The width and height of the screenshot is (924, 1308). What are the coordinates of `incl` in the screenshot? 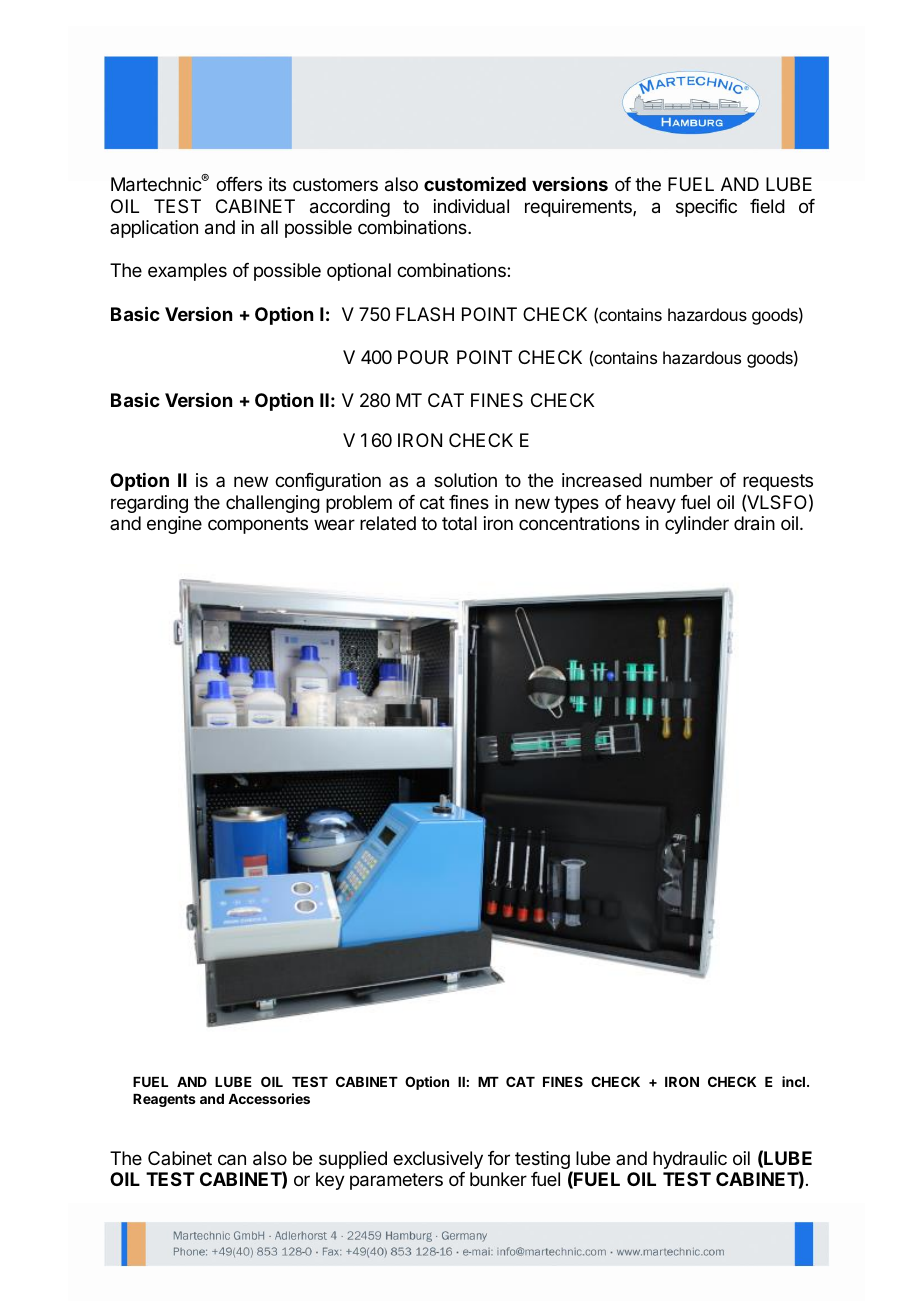 It's located at (793, 1081).
